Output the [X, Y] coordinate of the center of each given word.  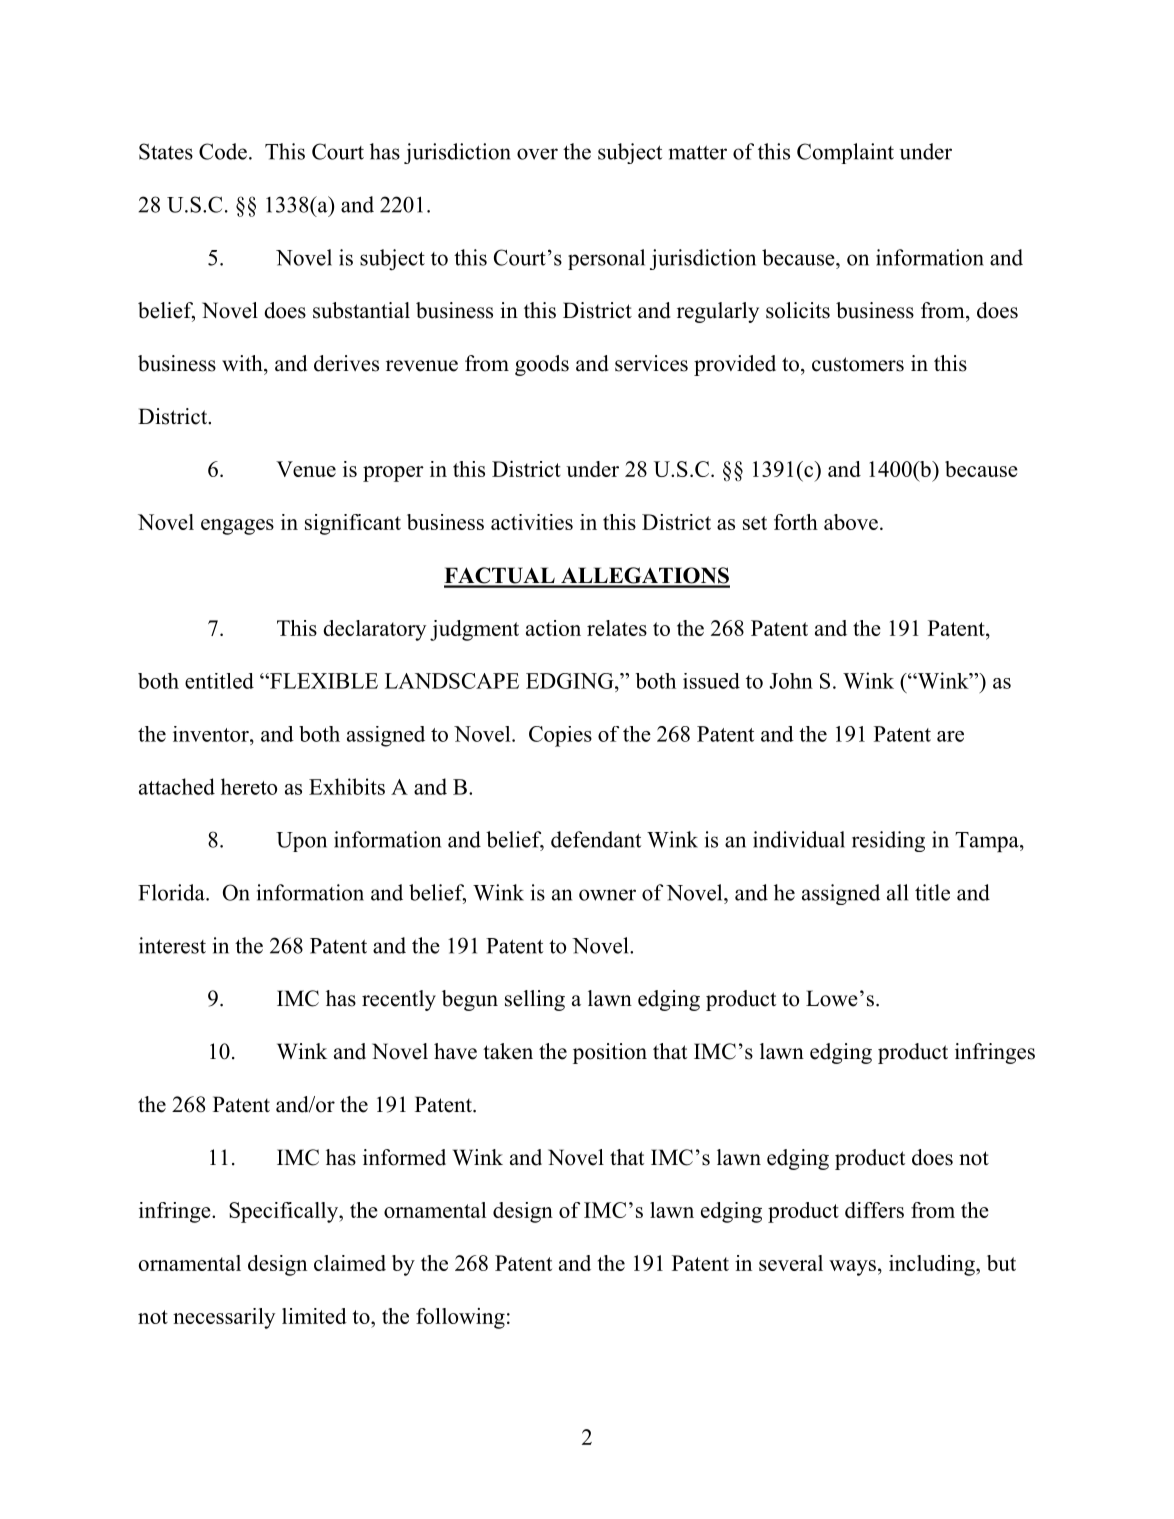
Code [223, 151]
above [851, 522]
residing [888, 841]
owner [607, 895]
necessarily [224, 1318]
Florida [172, 892]
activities [532, 522]
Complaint [845, 153]
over [537, 154]
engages [237, 527]
